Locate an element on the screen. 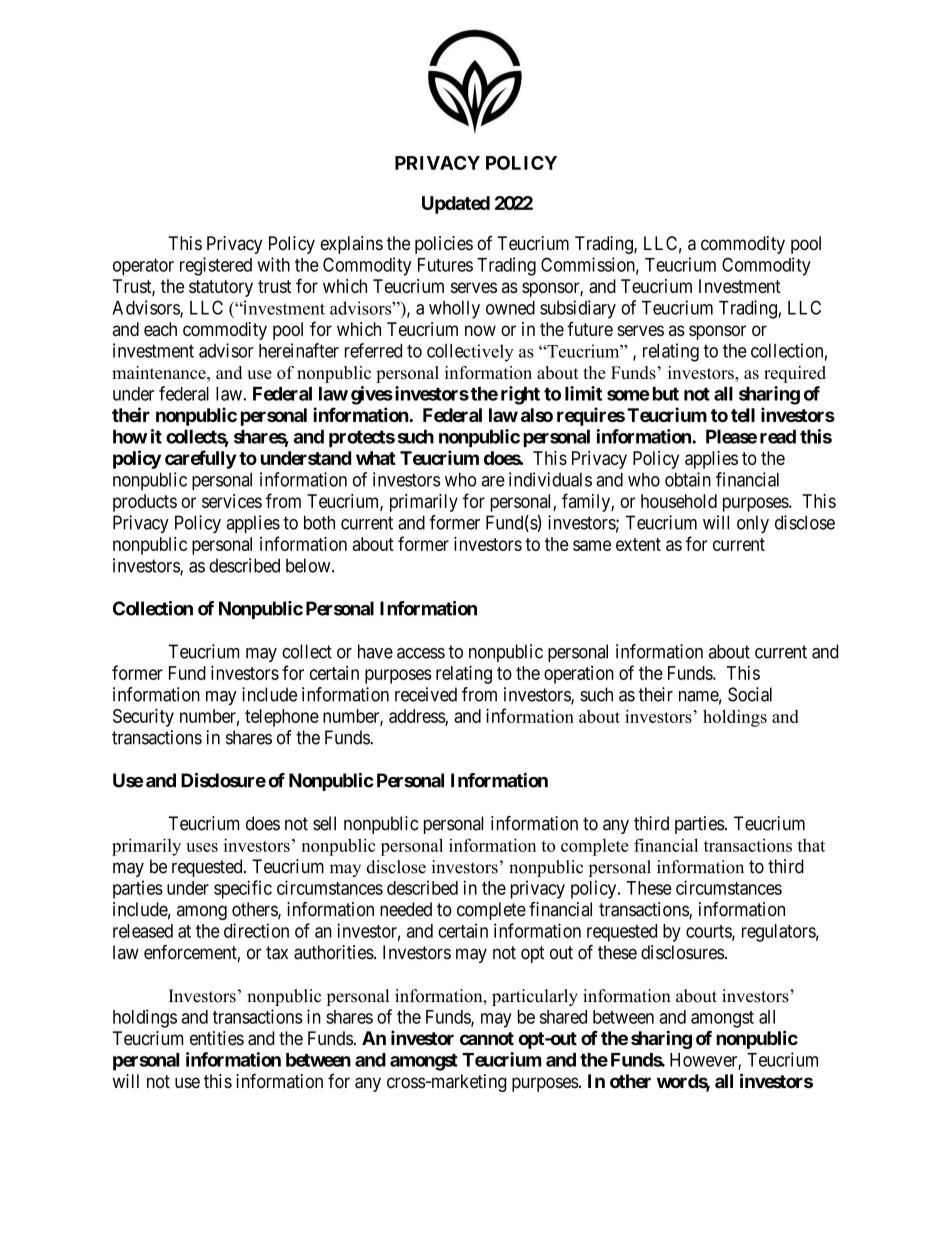 The width and height of the screenshot is (952, 1233). Social is located at coordinates (750, 694).
